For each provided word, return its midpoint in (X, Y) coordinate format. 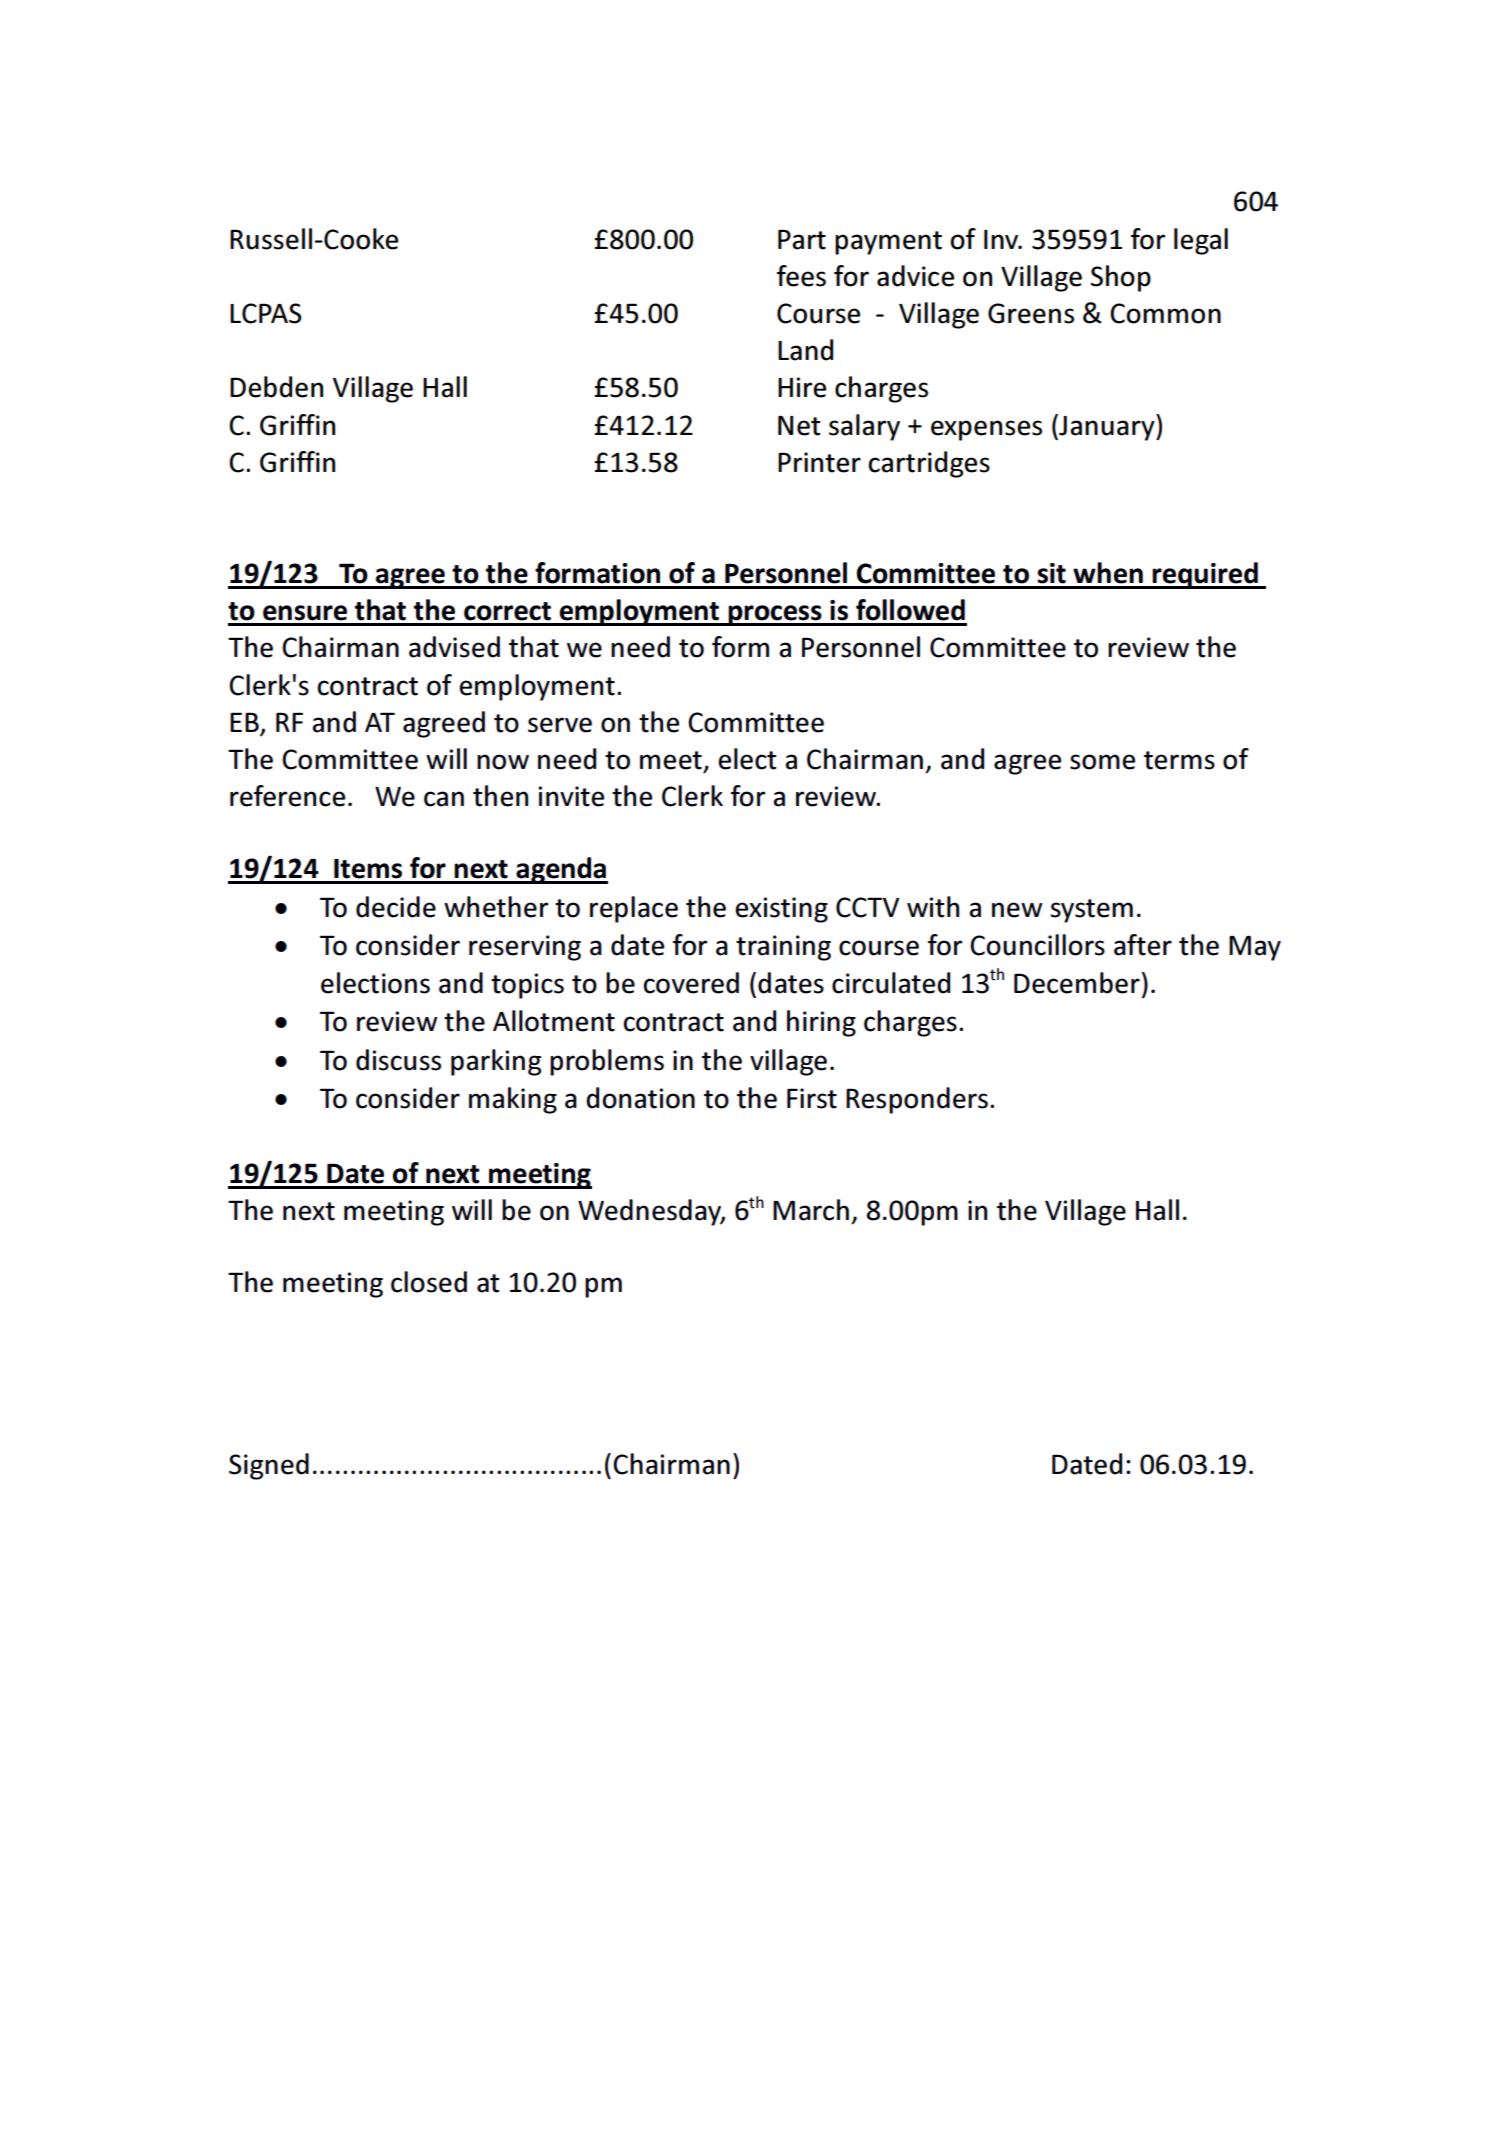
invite (571, 796)
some (1102, 762)
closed (429, 1282)
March (811, 1210)
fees (801, 276)
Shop (1121, 278)
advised (454, 647)
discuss (398, 1060)
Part (802, 239)
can (444, 799)
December (1077, 983)
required (1205, 575)
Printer (819, 462)
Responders (917, 1100)
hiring (821, 1023)
